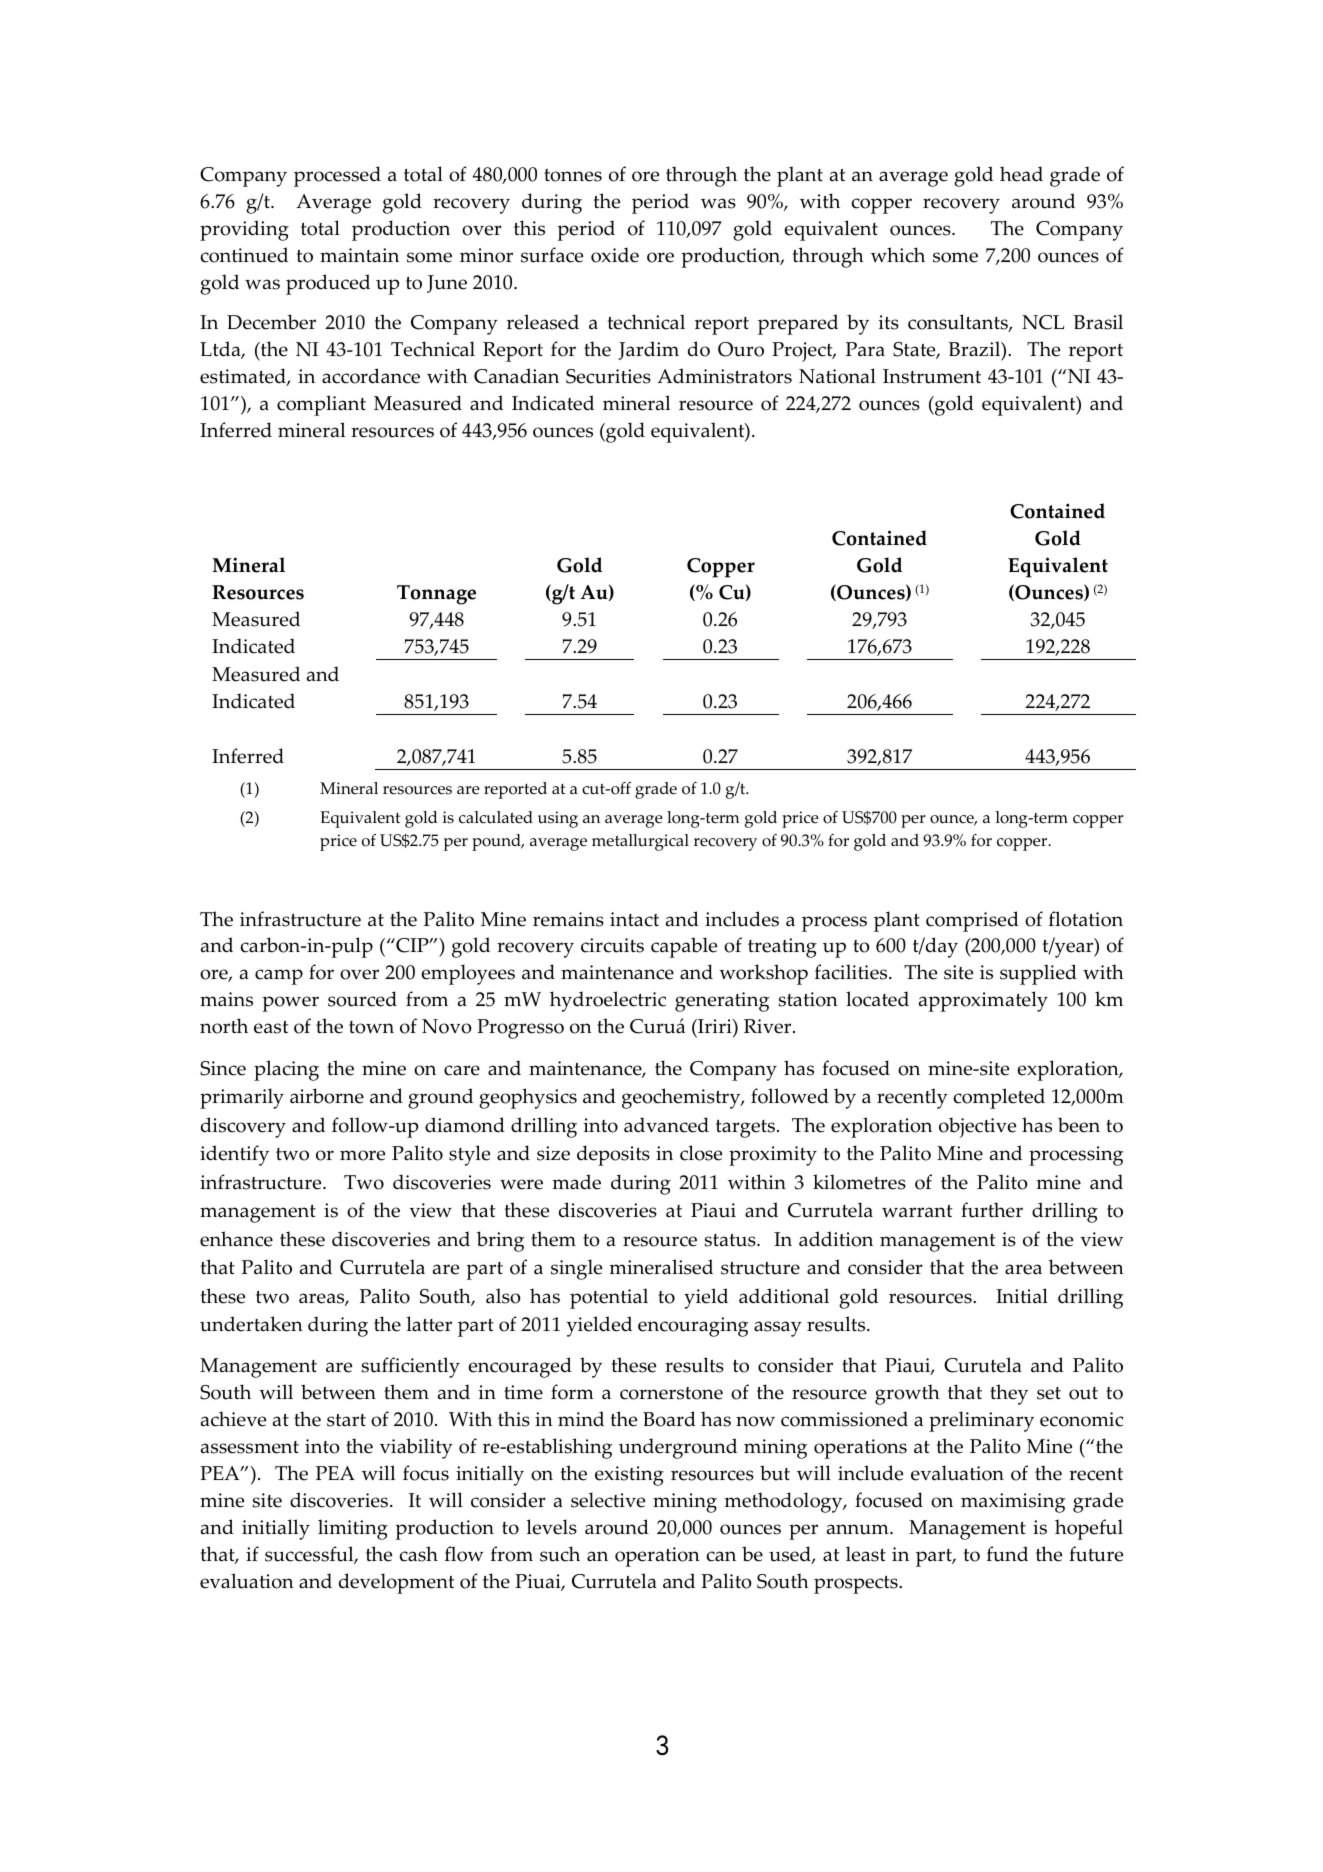  What do you see at coordinates (353, 1529) in the page?
I see `limiting` at bounding box center [353, 1529].
